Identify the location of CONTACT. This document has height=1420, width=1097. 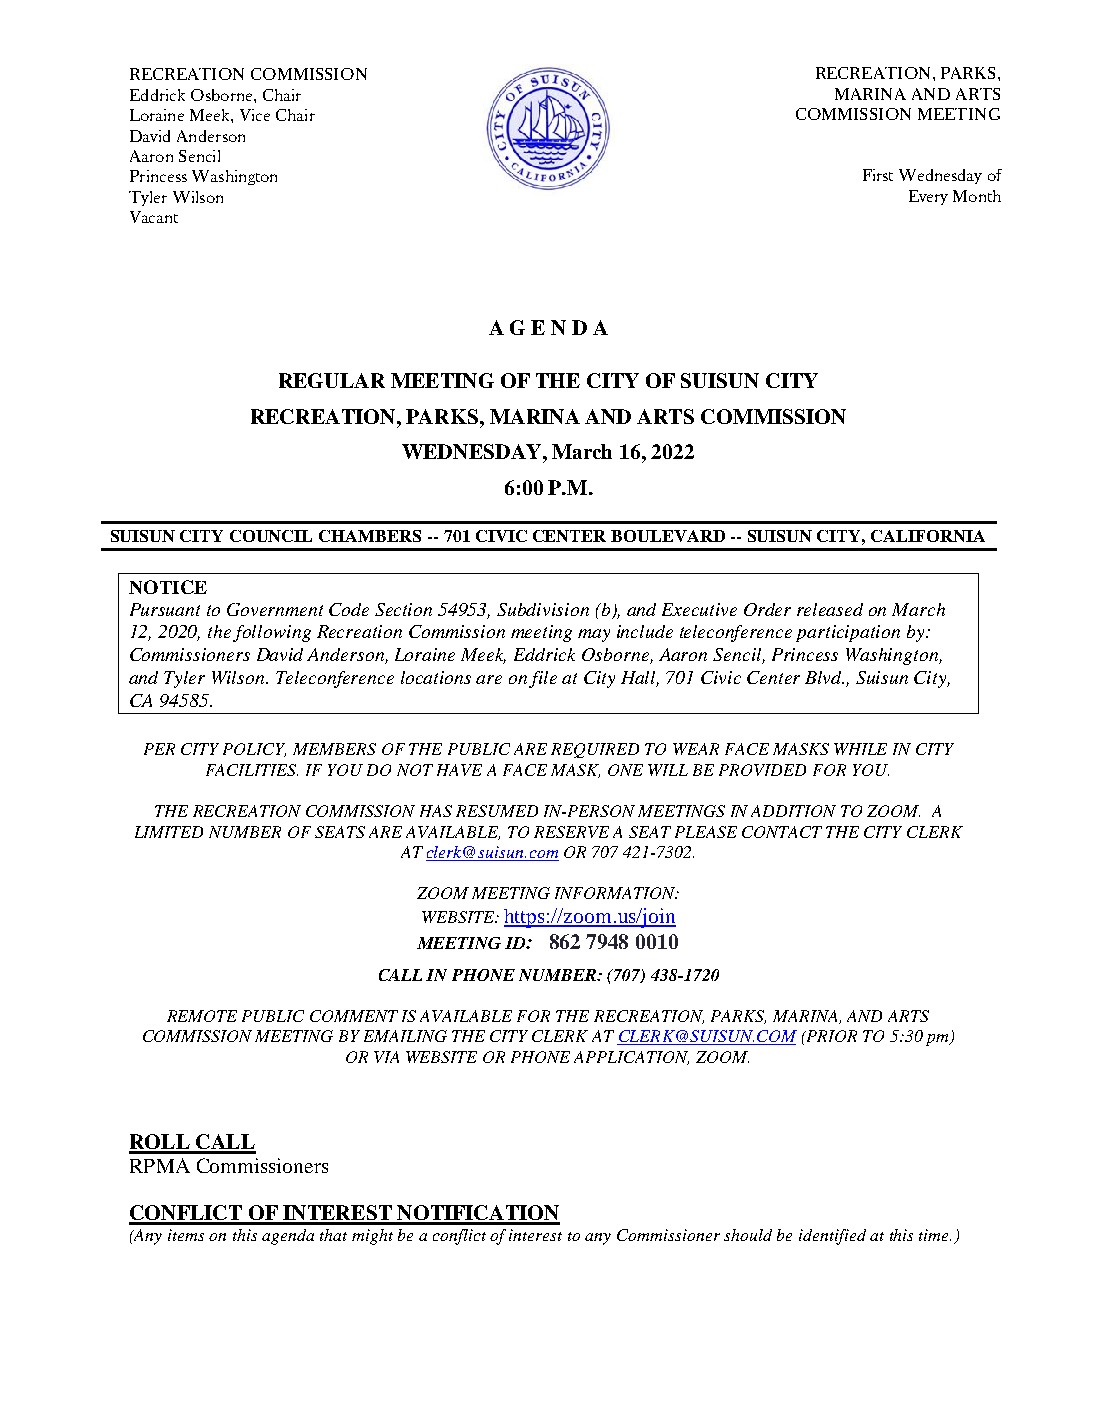
(782, 832).
